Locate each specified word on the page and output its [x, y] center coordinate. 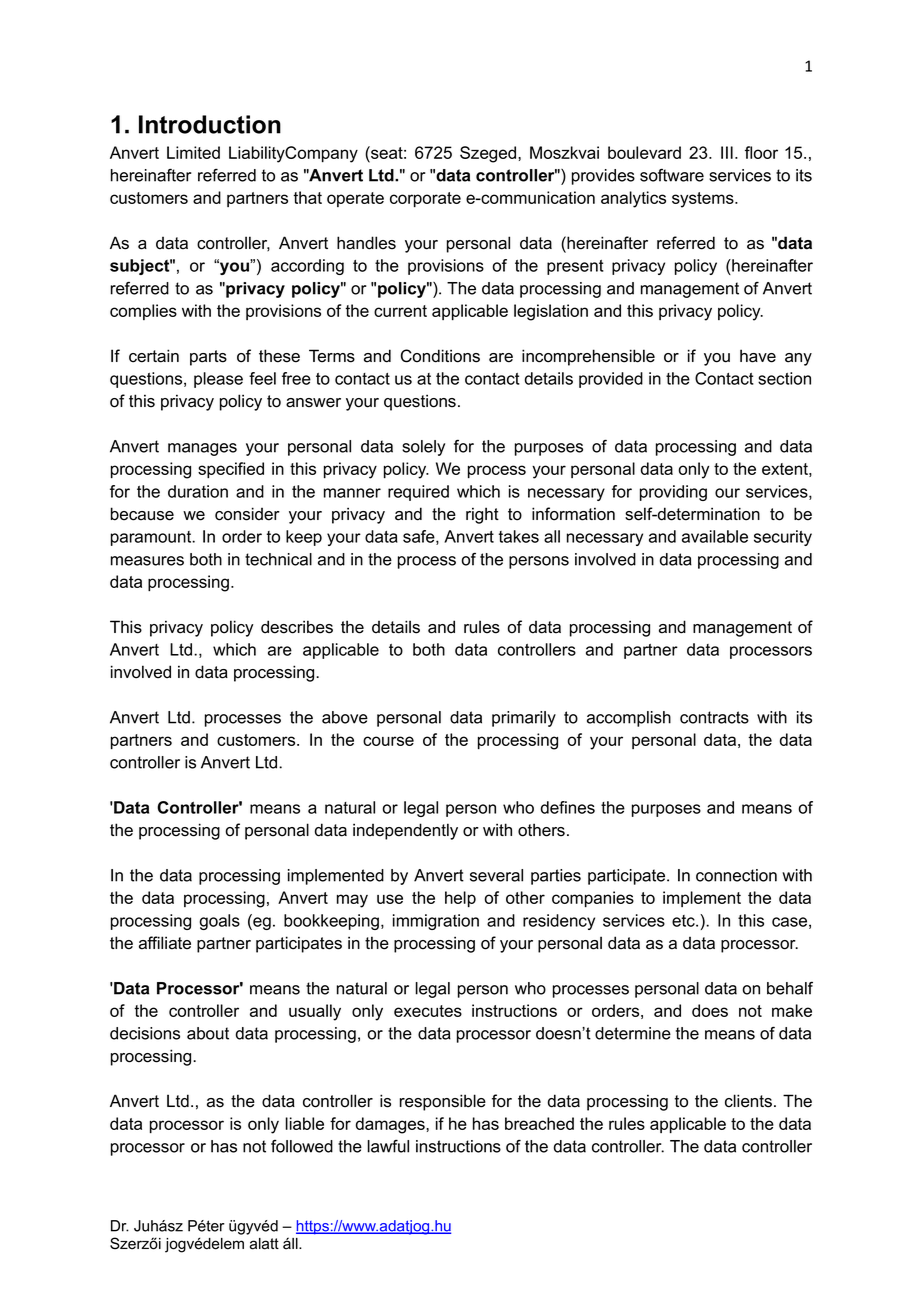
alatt [264, 1244]
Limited [193, 152]
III [727, 152]
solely [423, 448]
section [784, 378]
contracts [714, 717]
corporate [425, 199]
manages [202, 449]
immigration [436, 922]
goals [219, 922]
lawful [388, 1146]
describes [297, 627]
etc [684, 921]
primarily [524, 719]
